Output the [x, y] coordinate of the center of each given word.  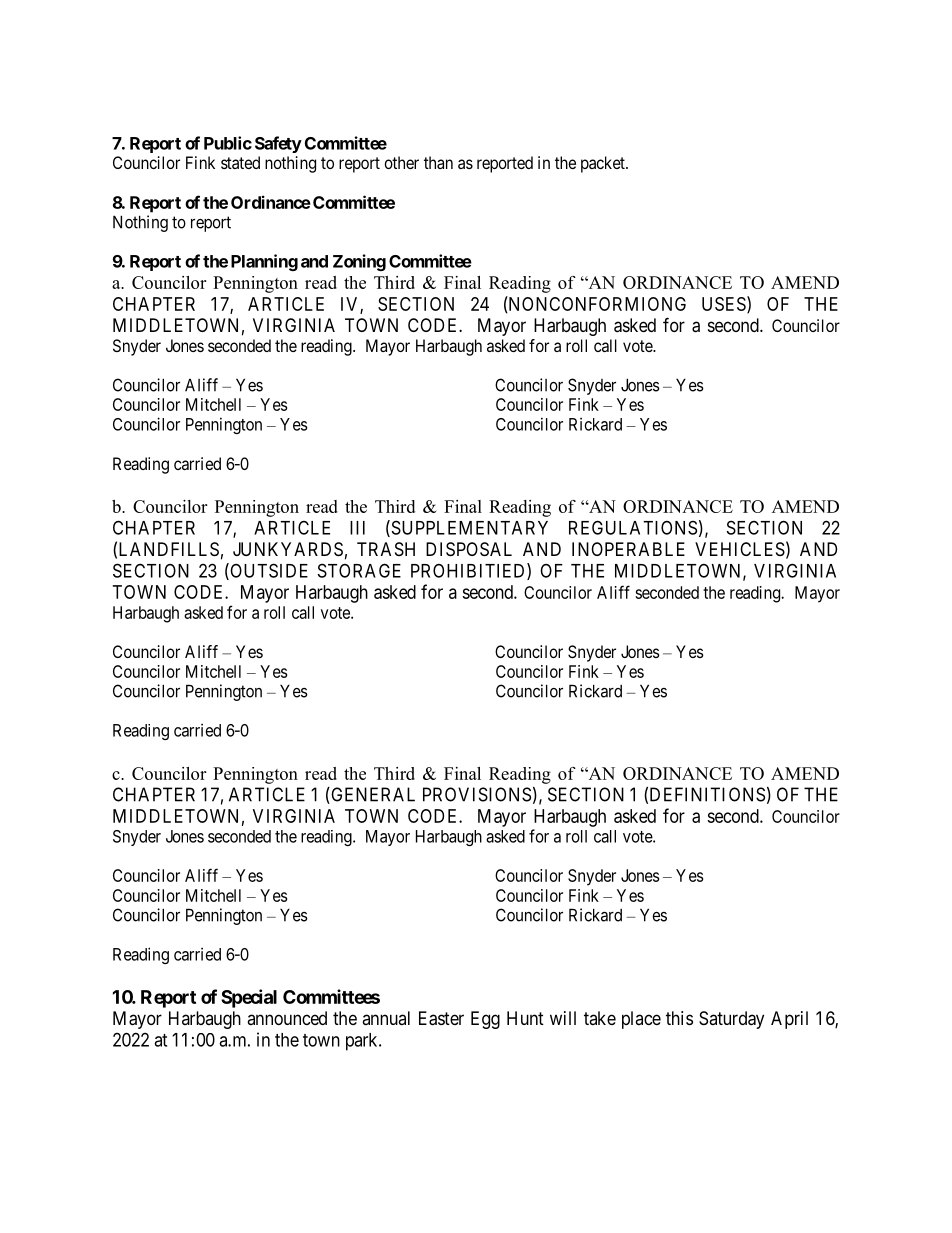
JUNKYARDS [288, 549]
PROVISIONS [477, 794]
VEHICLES [740, 549]
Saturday [731, 1020]
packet [604, 164]
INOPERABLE [628, 549]
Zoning [359, 262]
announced [287, 1018]
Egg [485, 1020]
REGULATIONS [633, 527]
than [438, 162]
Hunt [525, 1018]
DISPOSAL [469, 549]
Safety [278, 144]
